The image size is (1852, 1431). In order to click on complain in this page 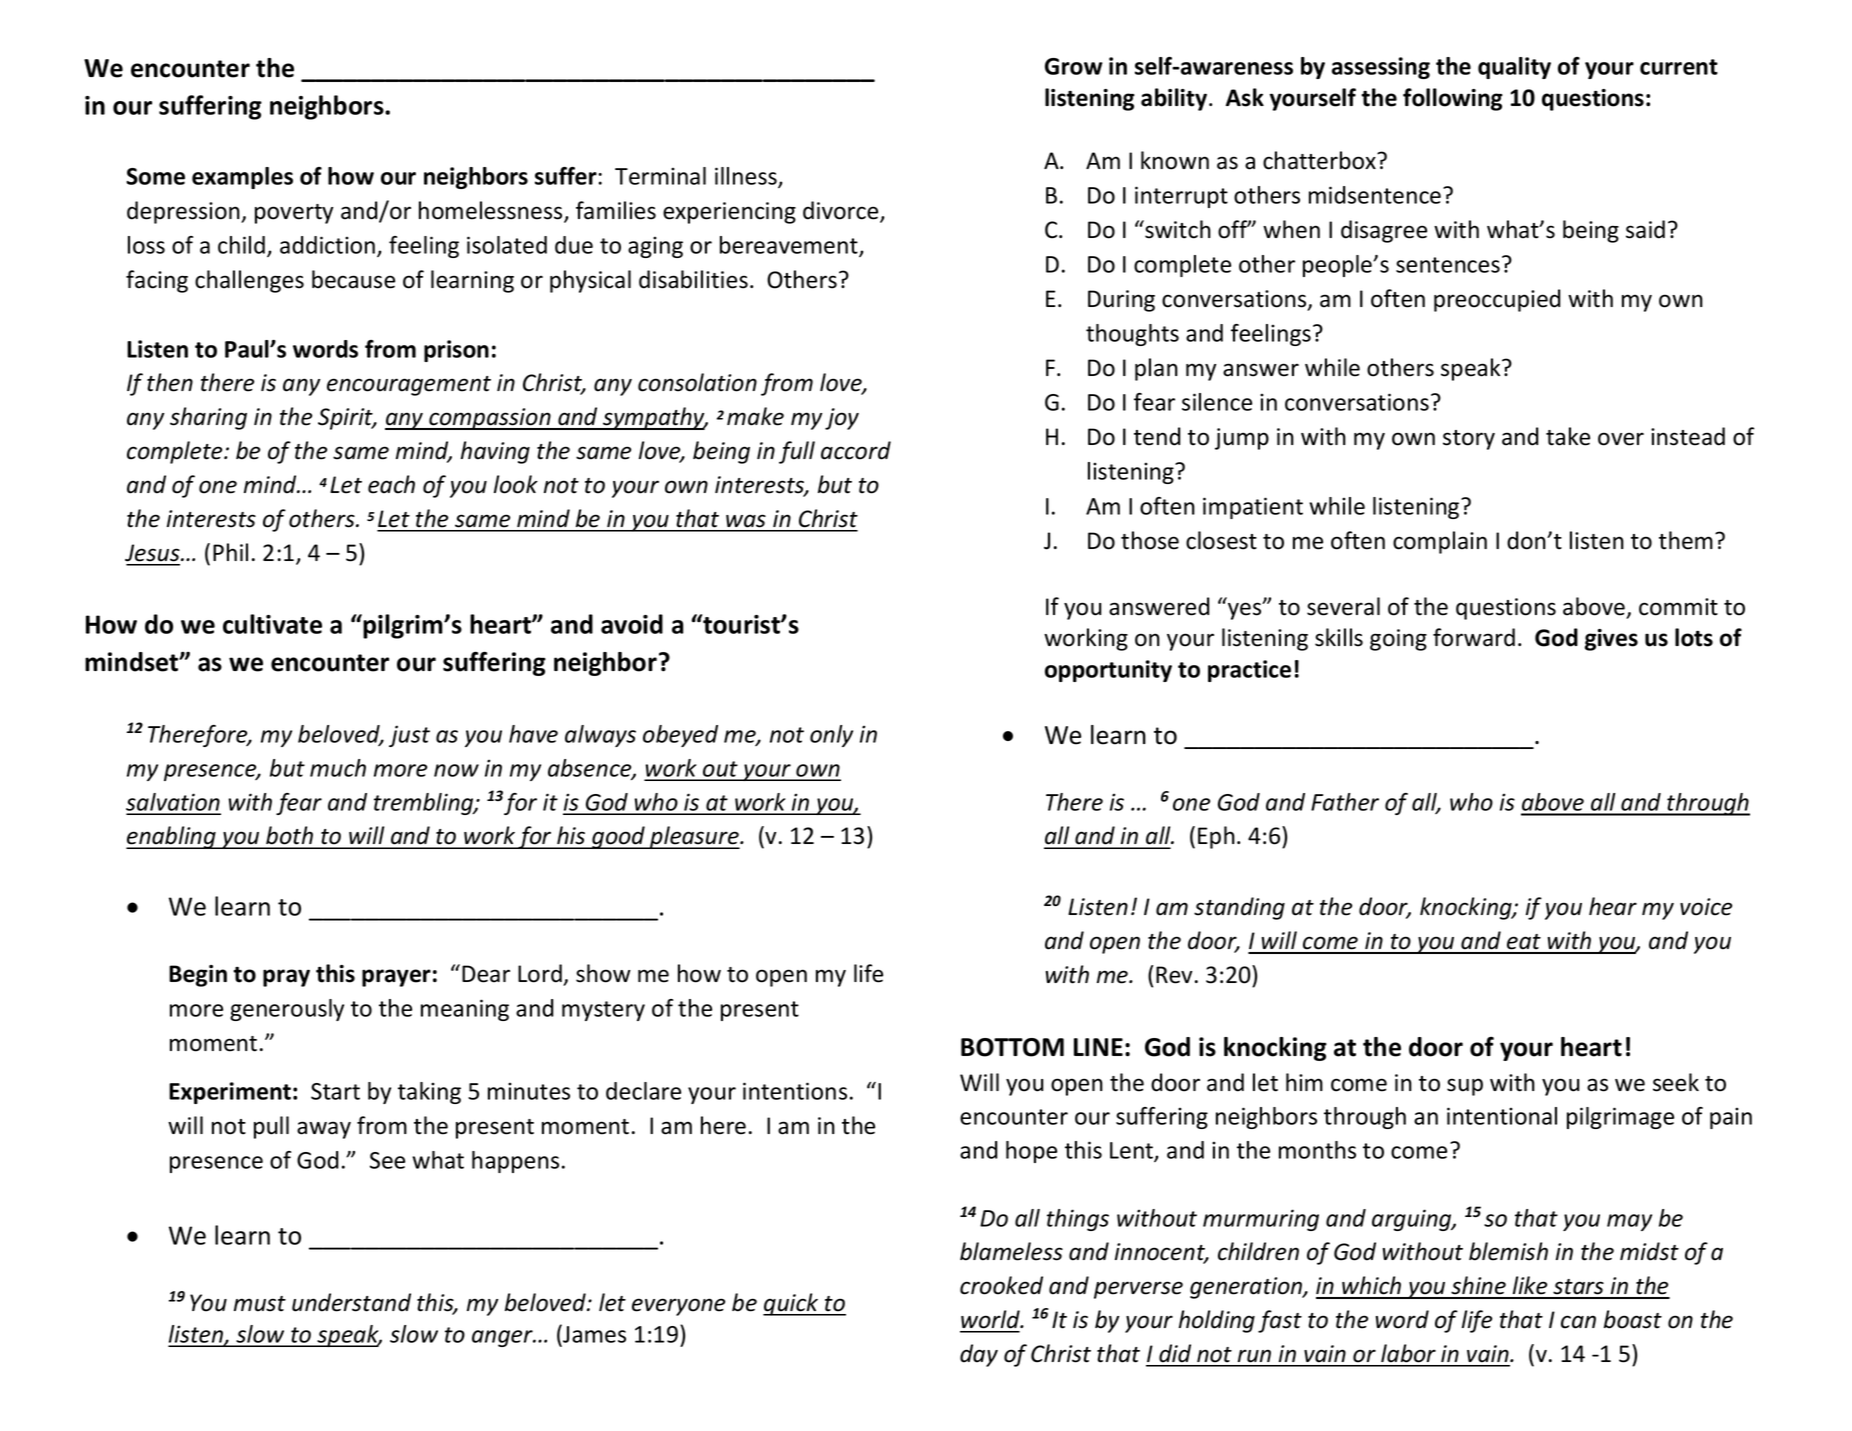, I will do `click(1440, 542)`.
